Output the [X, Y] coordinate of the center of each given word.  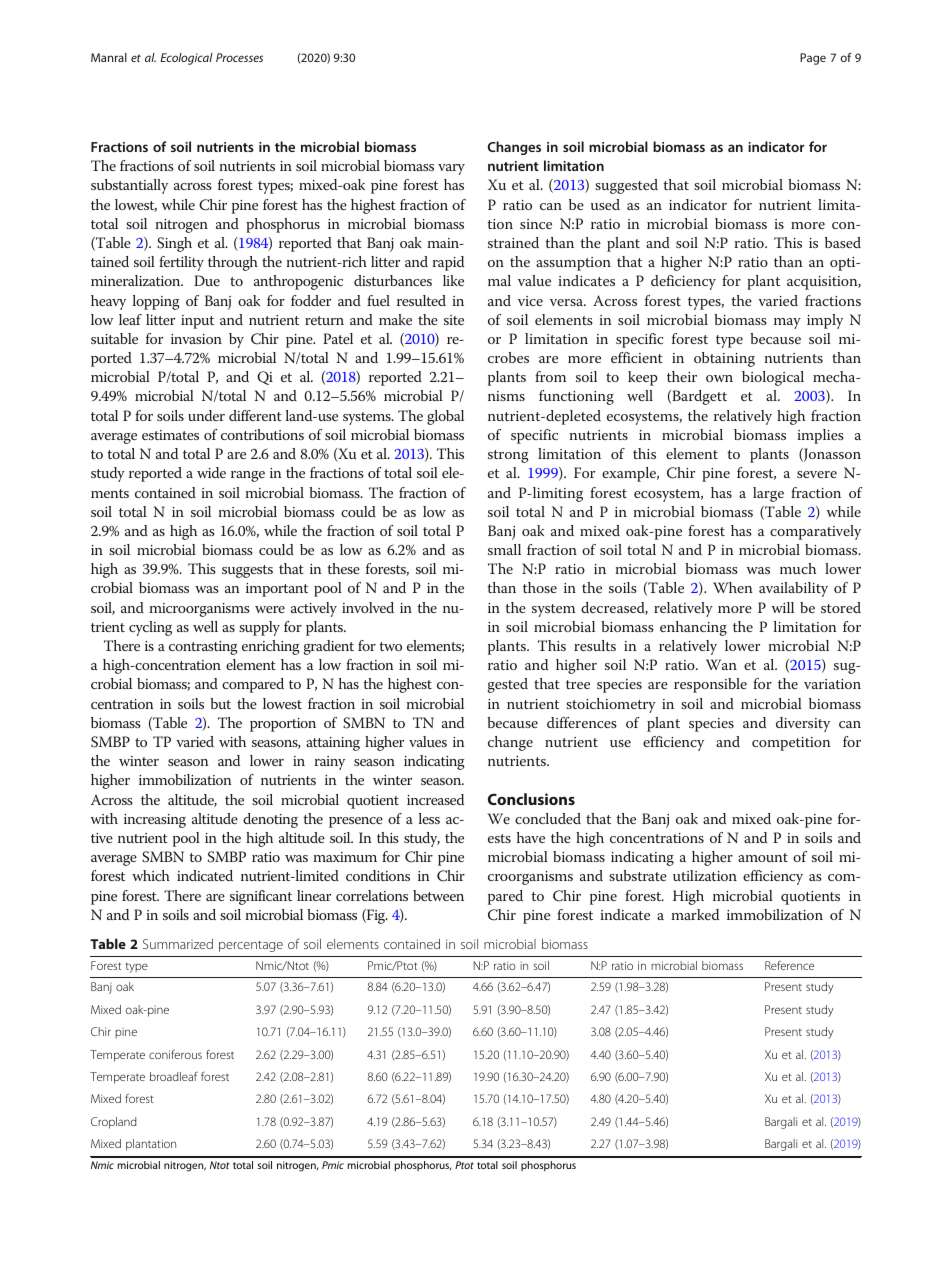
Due [207, 280]
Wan [721, 664]
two [390, 646]
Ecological [186, 59]
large [768, 494]
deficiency [683, 282]
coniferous [175, 1054]
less [429, 818]
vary [451, 169]
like [453, 280]
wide [211, 472]
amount [763, 857]
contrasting [203, 648]
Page [813, 59]
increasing [155, 821]
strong [508, 456]
